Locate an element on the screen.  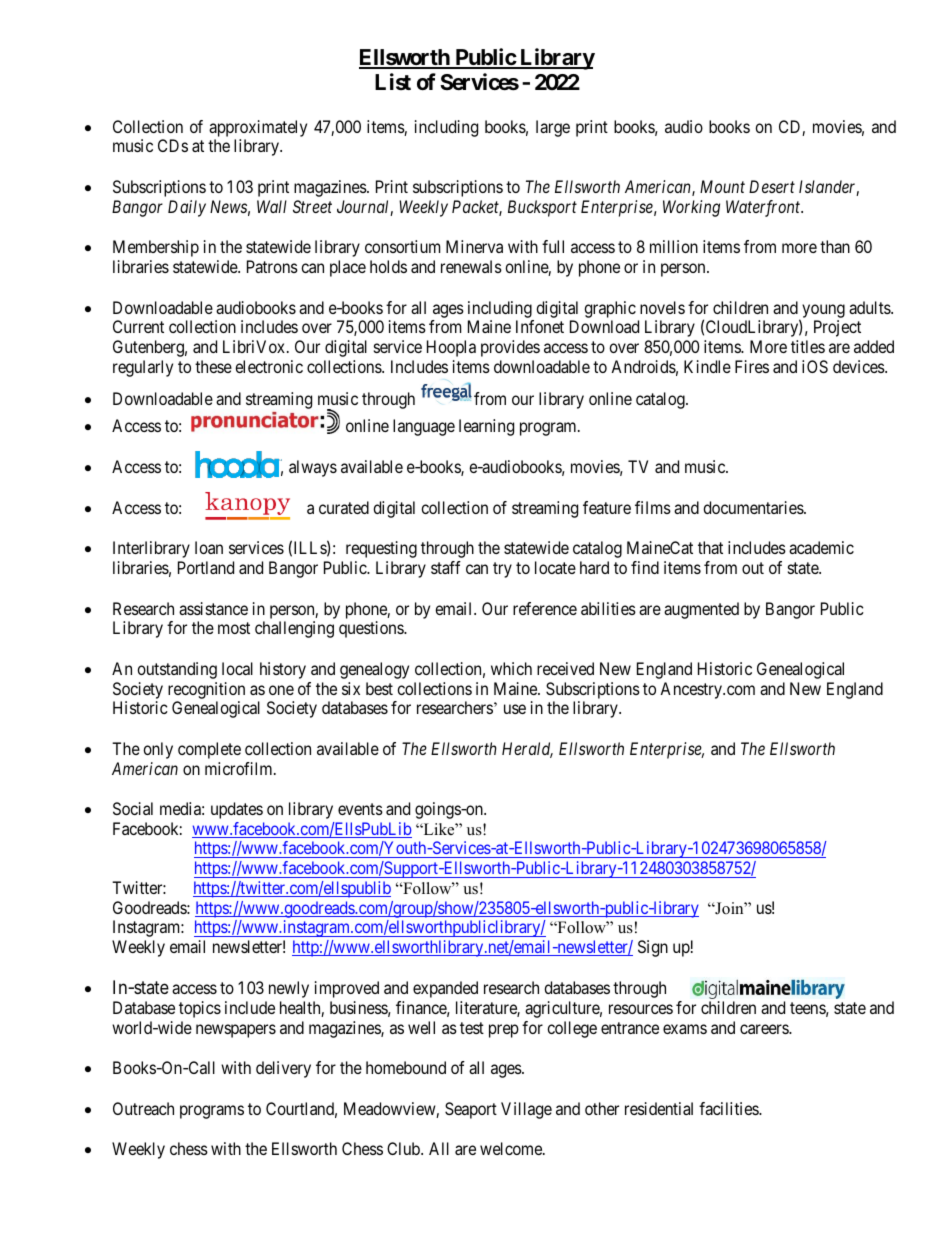
Outreach is located at coordinates (143, 1108).
